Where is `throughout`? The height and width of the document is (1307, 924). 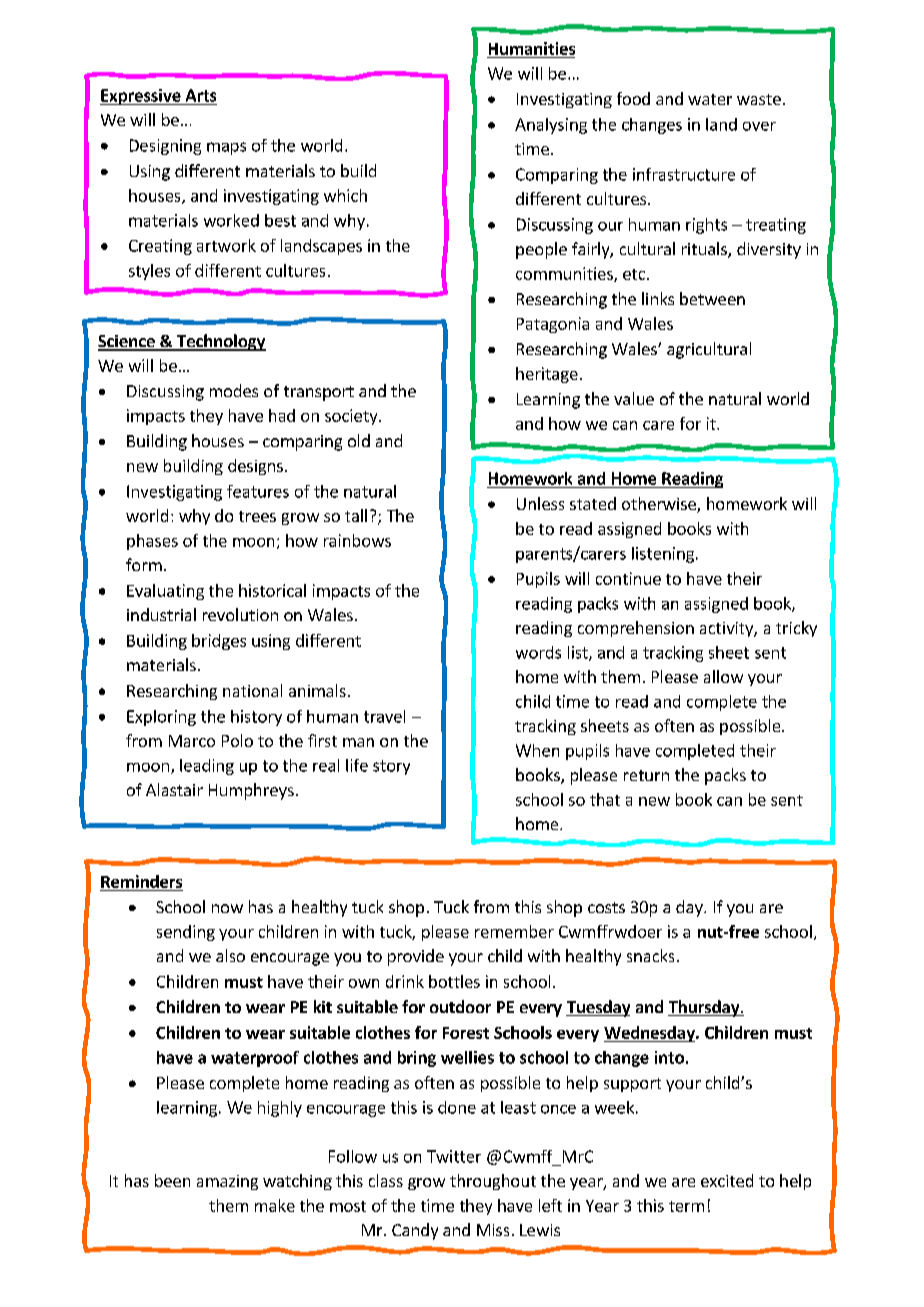 throughout is located at coordinates (493, 1182).
